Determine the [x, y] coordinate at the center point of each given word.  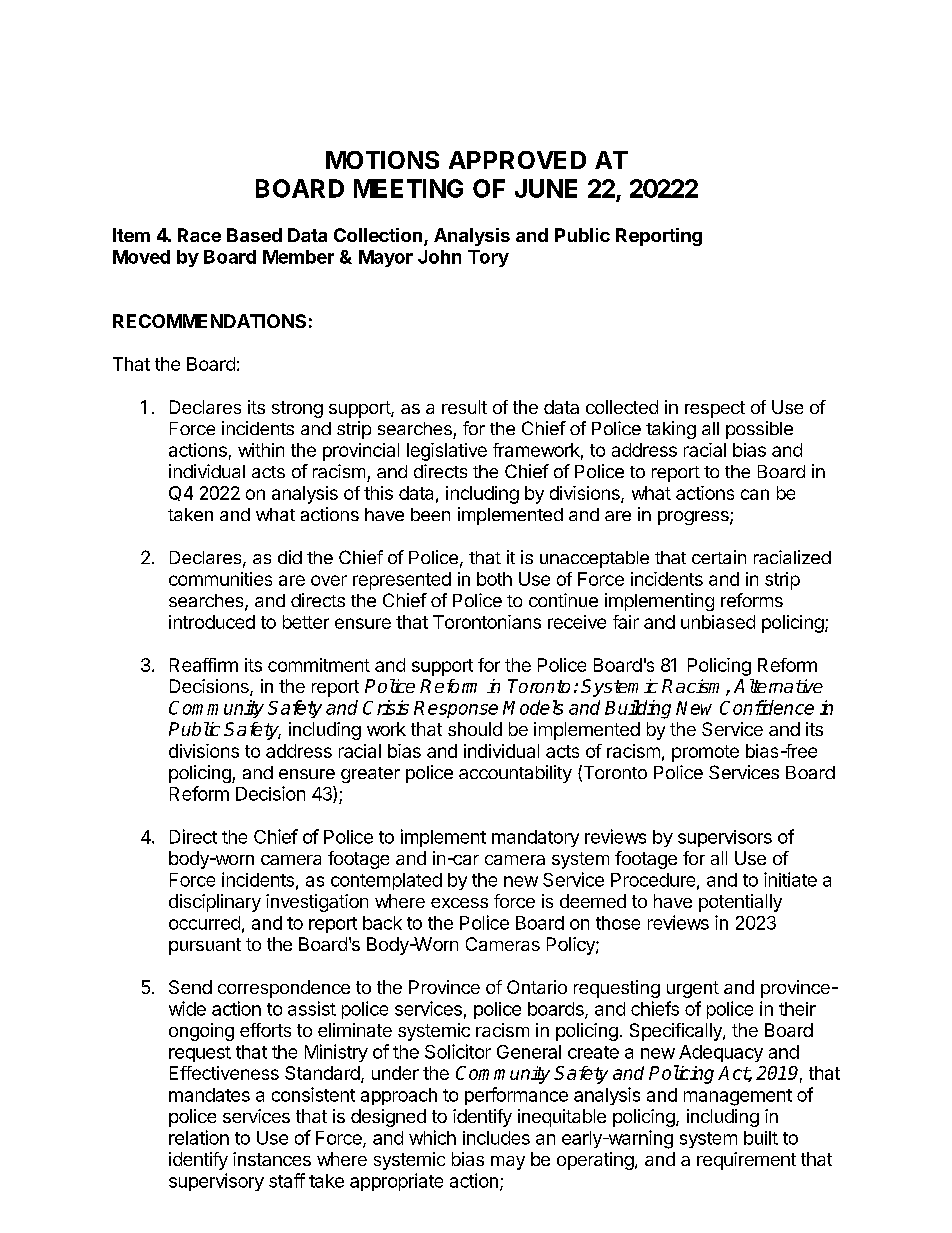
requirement [746, 1161]
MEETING [408, 188]
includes [496, 1138]
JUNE [546, 188]
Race [199, 235]
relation [199, 1137]
